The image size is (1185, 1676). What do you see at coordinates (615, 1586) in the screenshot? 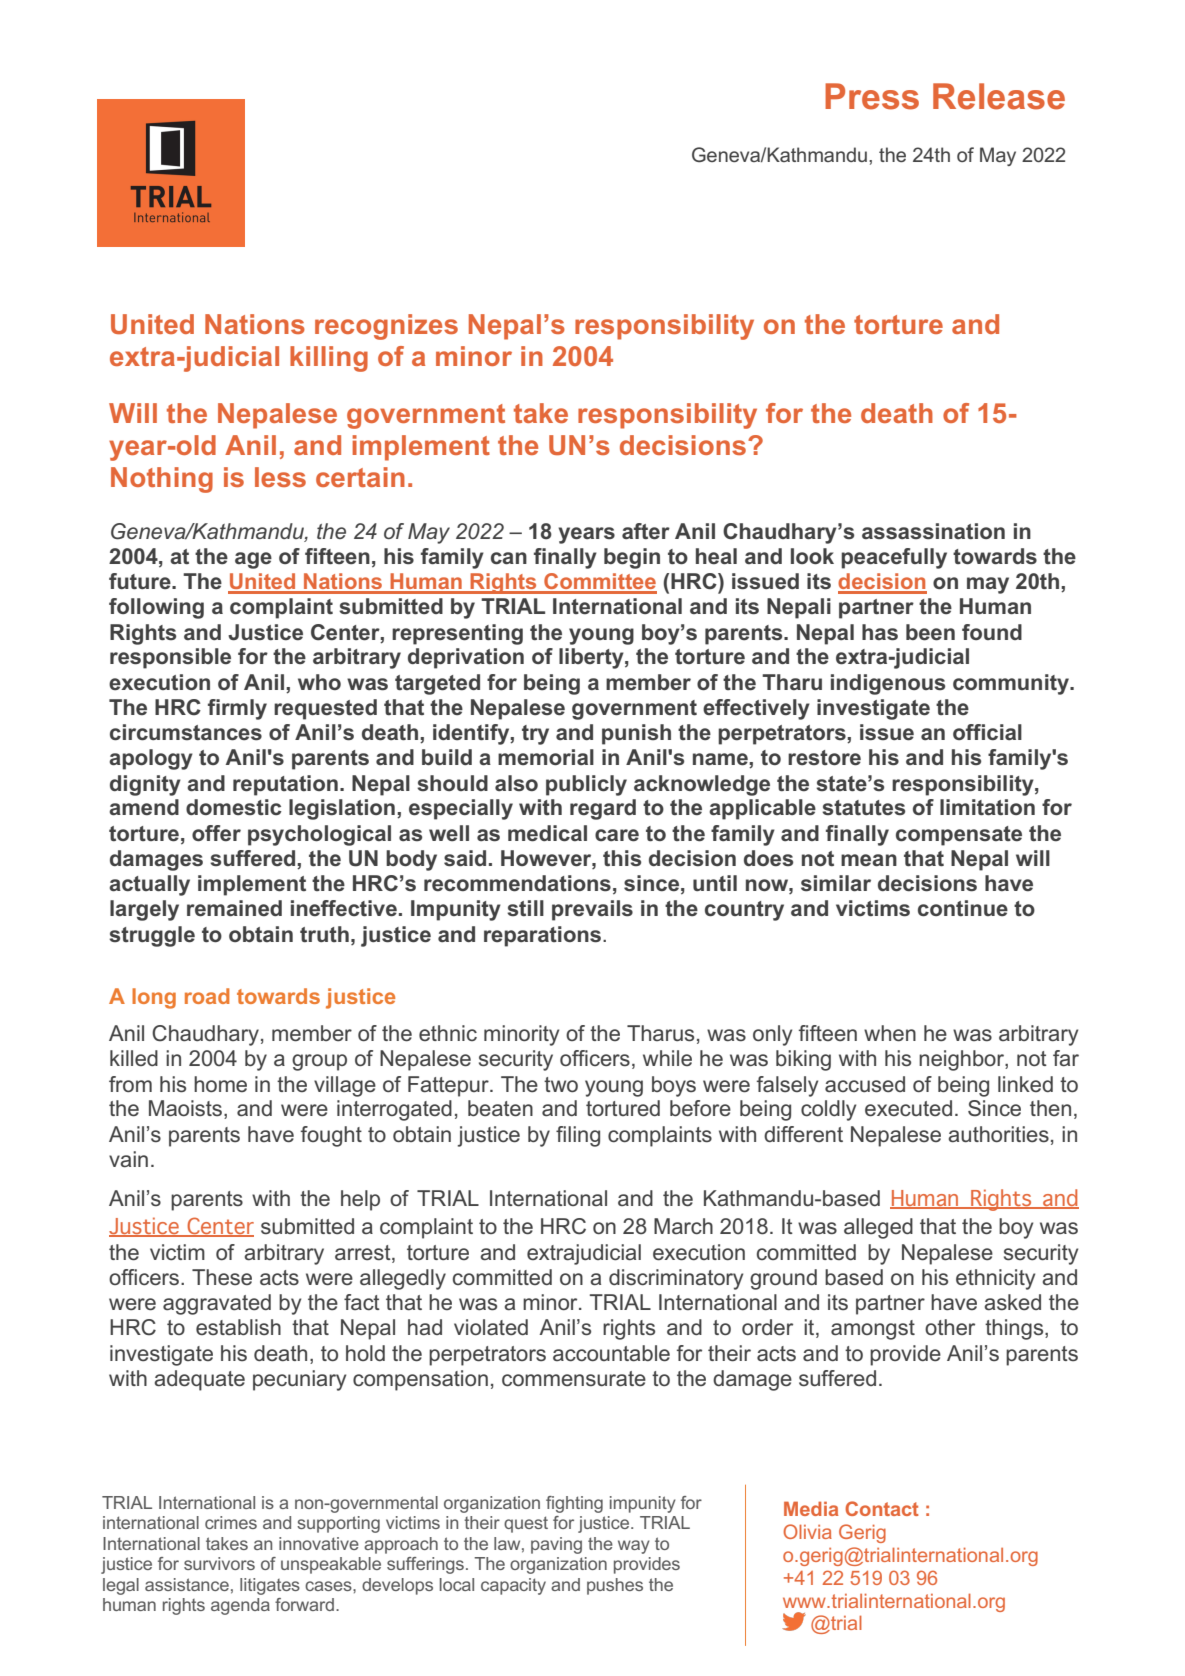
I see `pushes` at bounding box center [615, 1586].
